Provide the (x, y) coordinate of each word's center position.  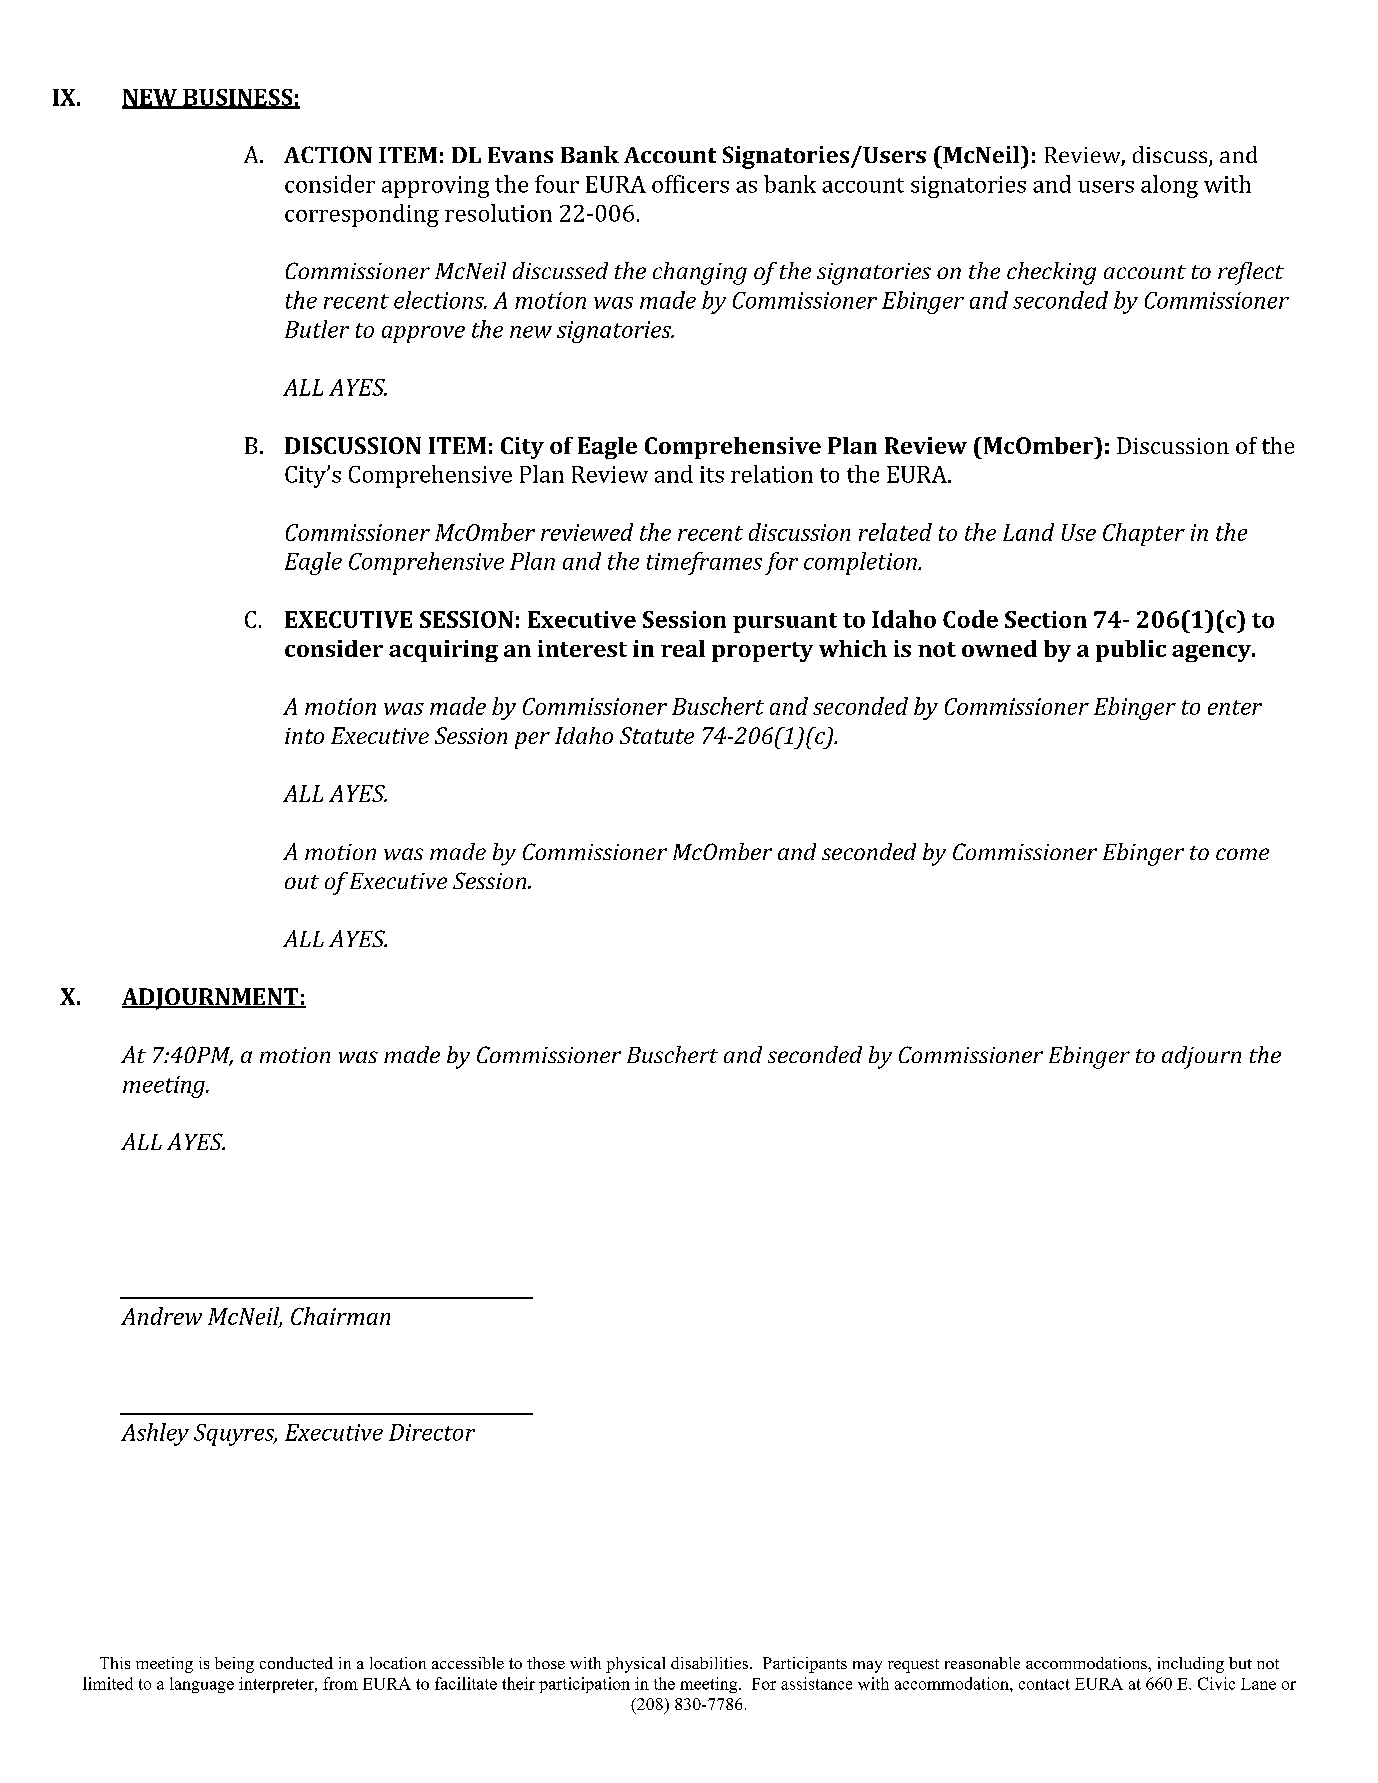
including (1191, 1665)
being (234, 1665)
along (1169, 186)
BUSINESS (238, 98)
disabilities (711, 1663)
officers (690, 184)
